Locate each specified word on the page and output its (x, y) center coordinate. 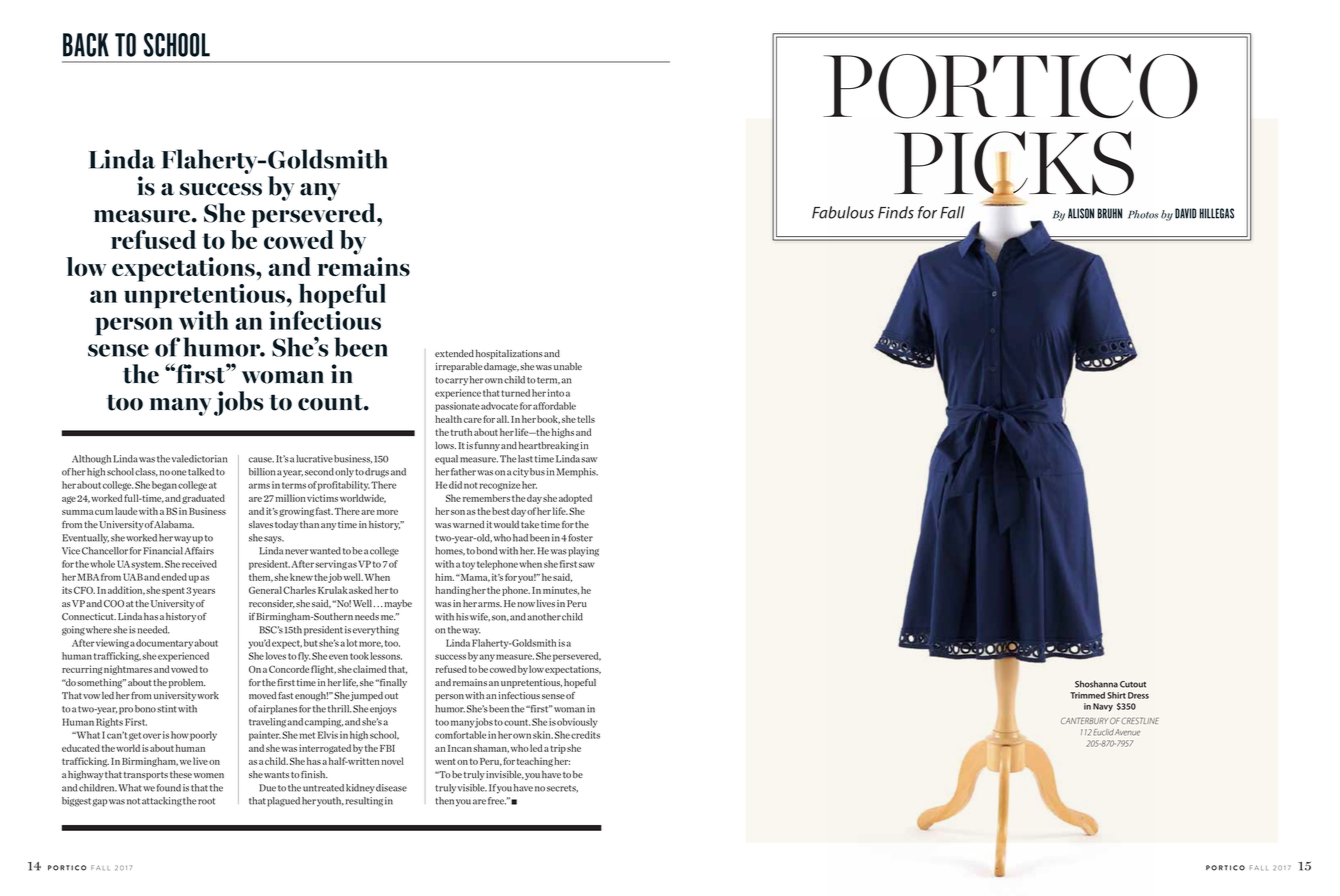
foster (580, 538)
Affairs (199, 551)
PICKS (1014, 164)
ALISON (1081, 213)
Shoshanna (1096, 684)
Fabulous (843, 212)
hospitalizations (509, 354)
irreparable (458, 367)
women (209, 775)
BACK (86, 45)
